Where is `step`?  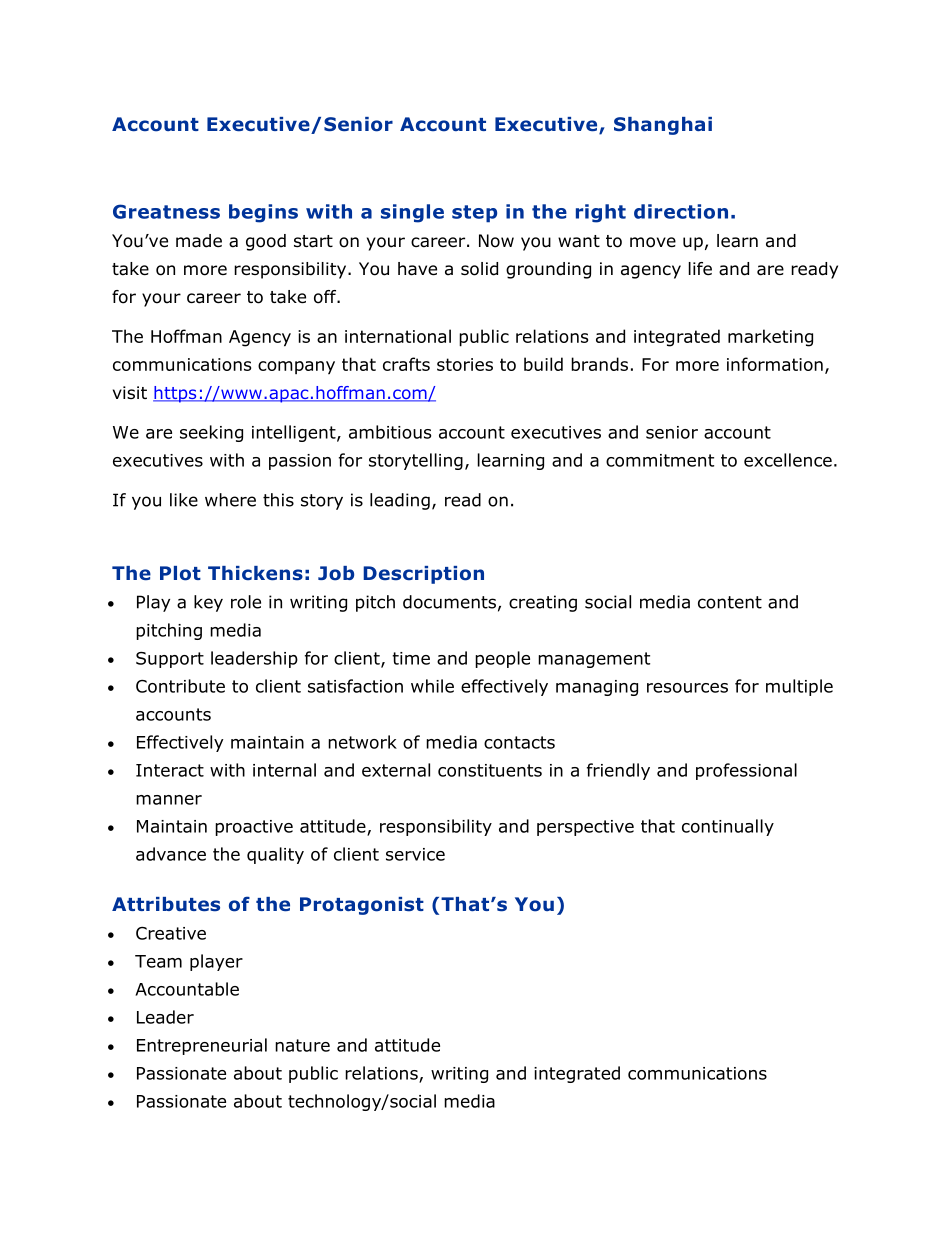 step is located at coordinates (474, 214).
